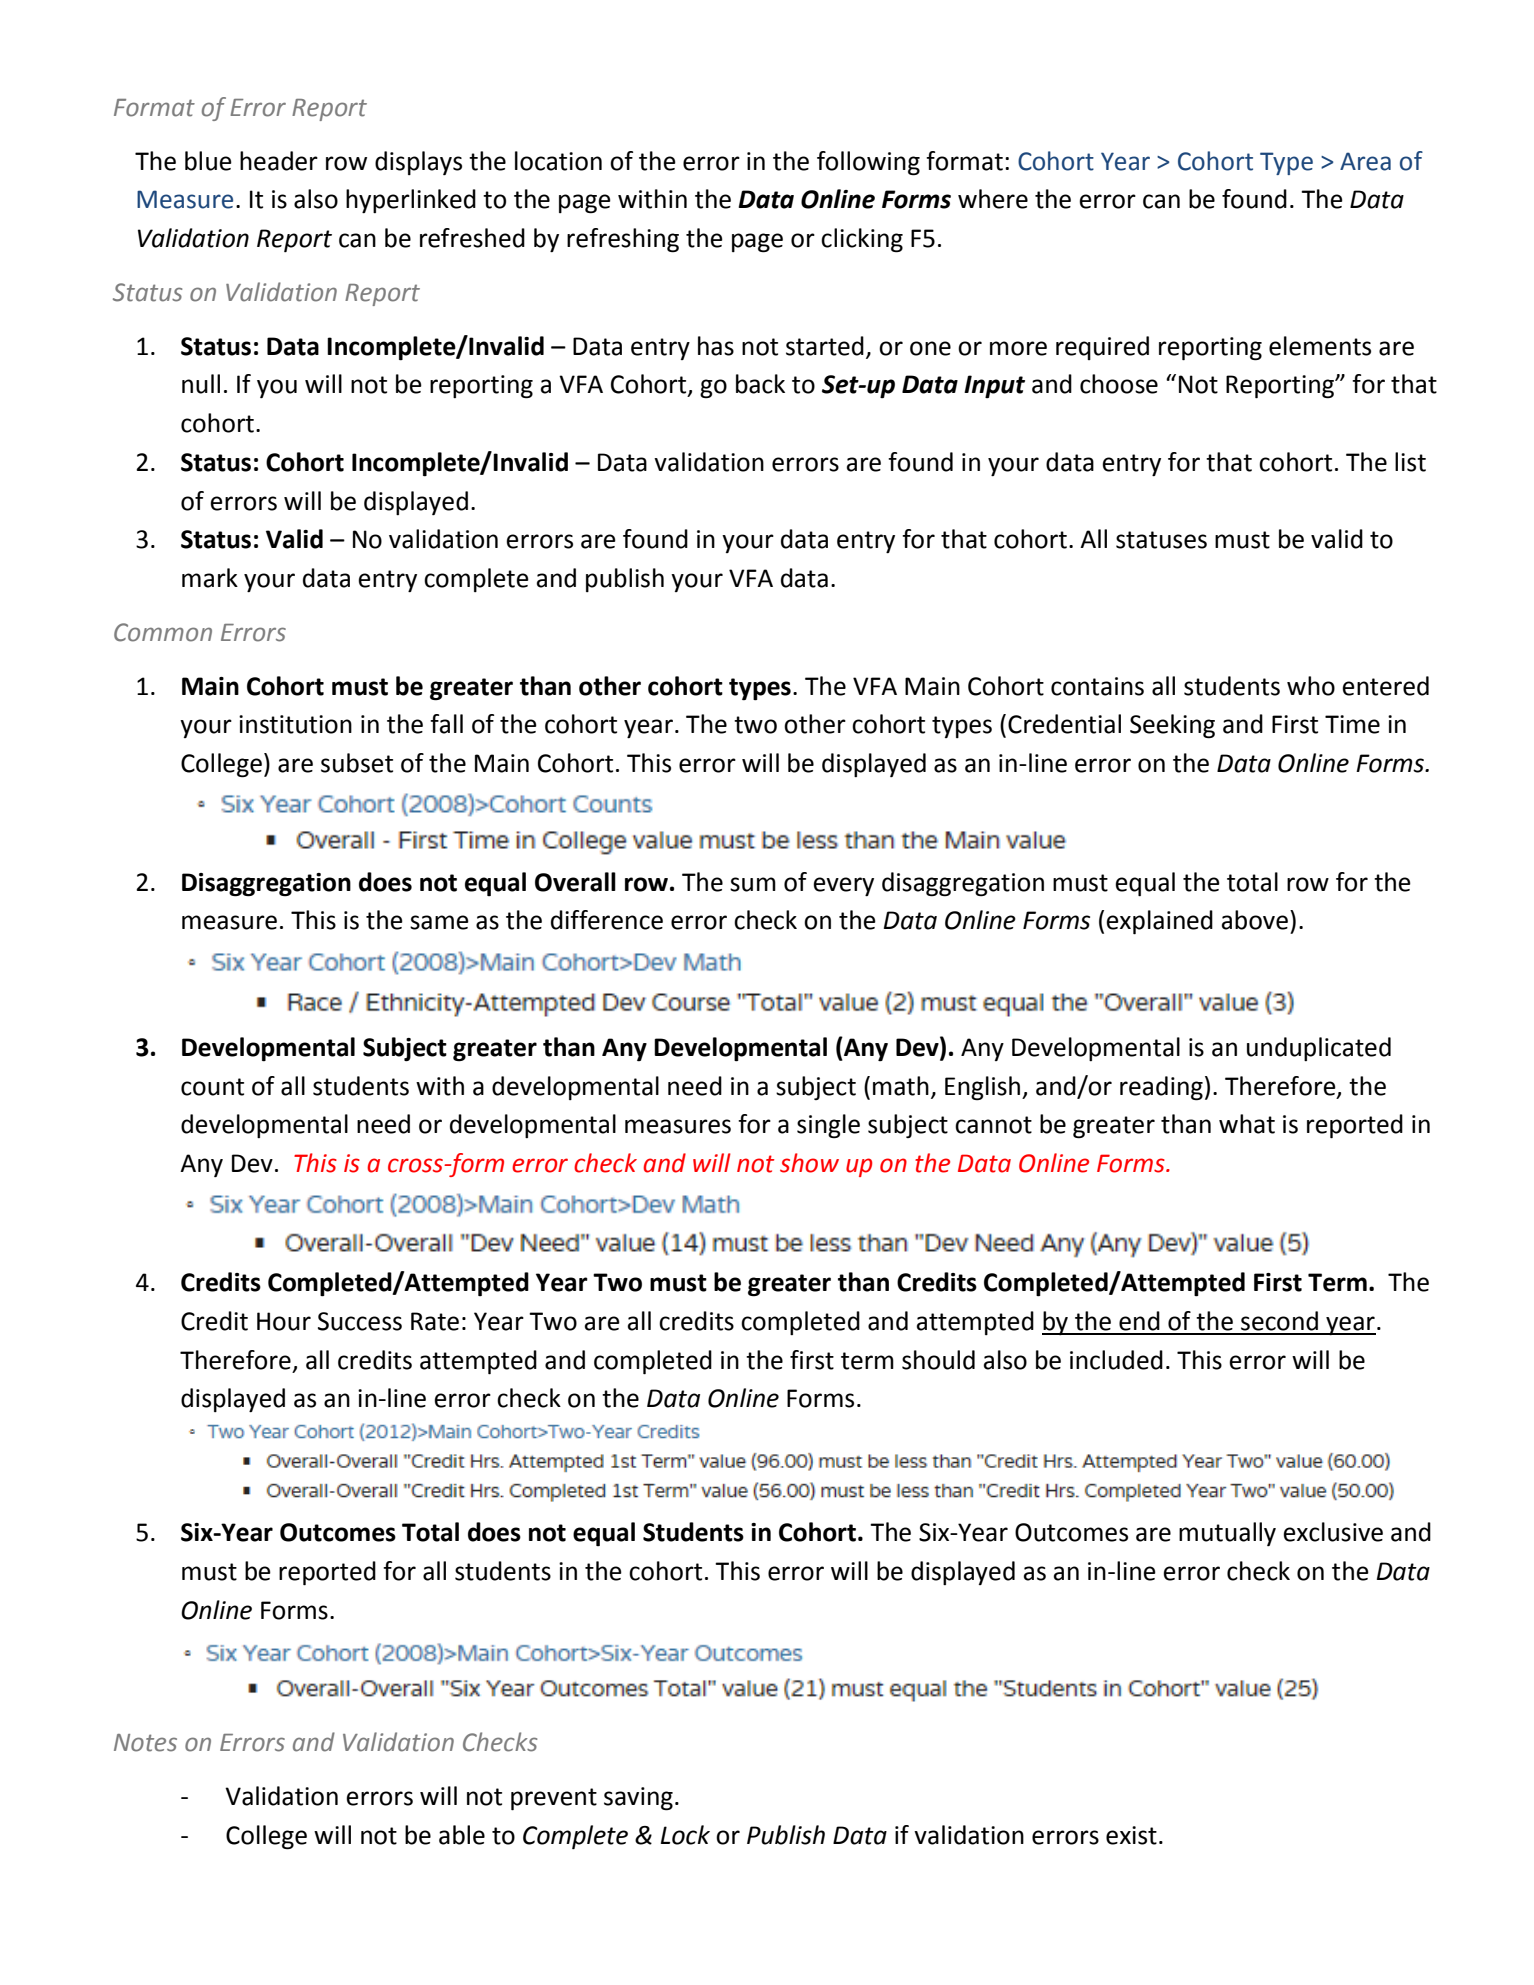  What do you see at coordinates (1247, 1124) in the screenshot?
I see `what` at bounding box center [1247, 1124].
